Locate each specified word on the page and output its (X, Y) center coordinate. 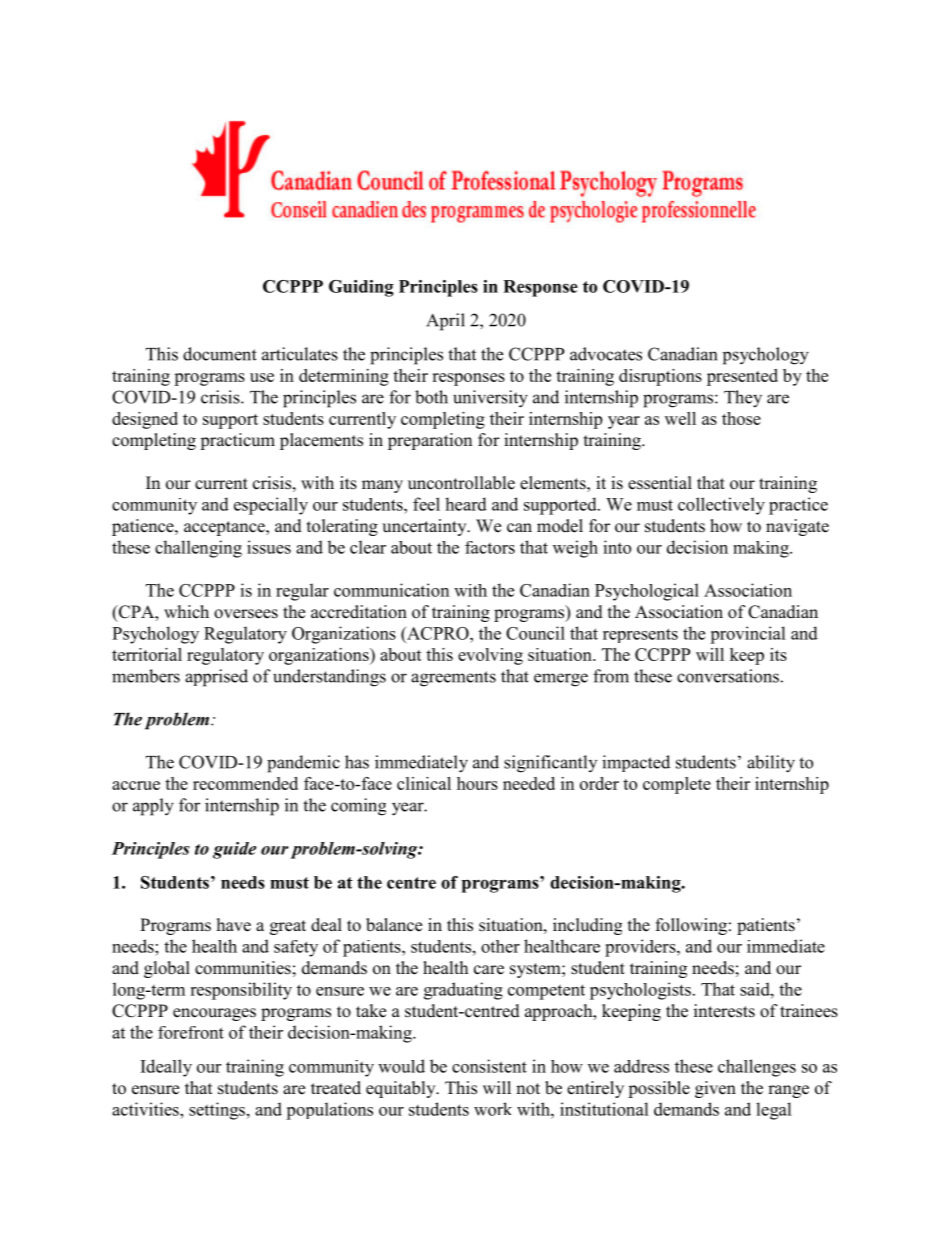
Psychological (647, 592)
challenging (198, 549)
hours (477, 783)
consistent (489, 1066)
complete (677, 785)
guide (234, 850)
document (220, 354)
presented (742, 377)
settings (217, 1111)
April (445, 322)
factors (490, 547)
